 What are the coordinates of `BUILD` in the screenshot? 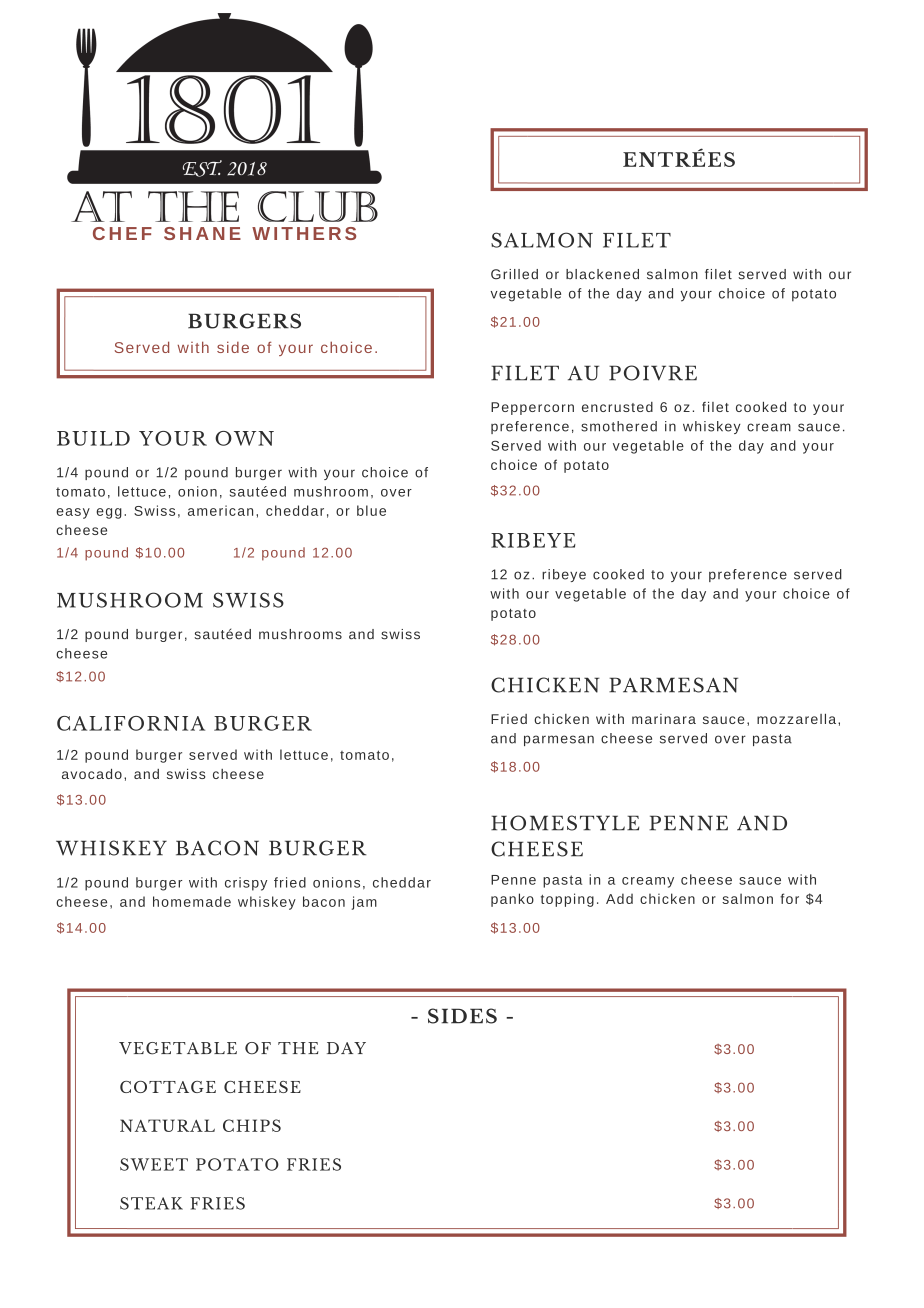 It's located at (93, 438).
